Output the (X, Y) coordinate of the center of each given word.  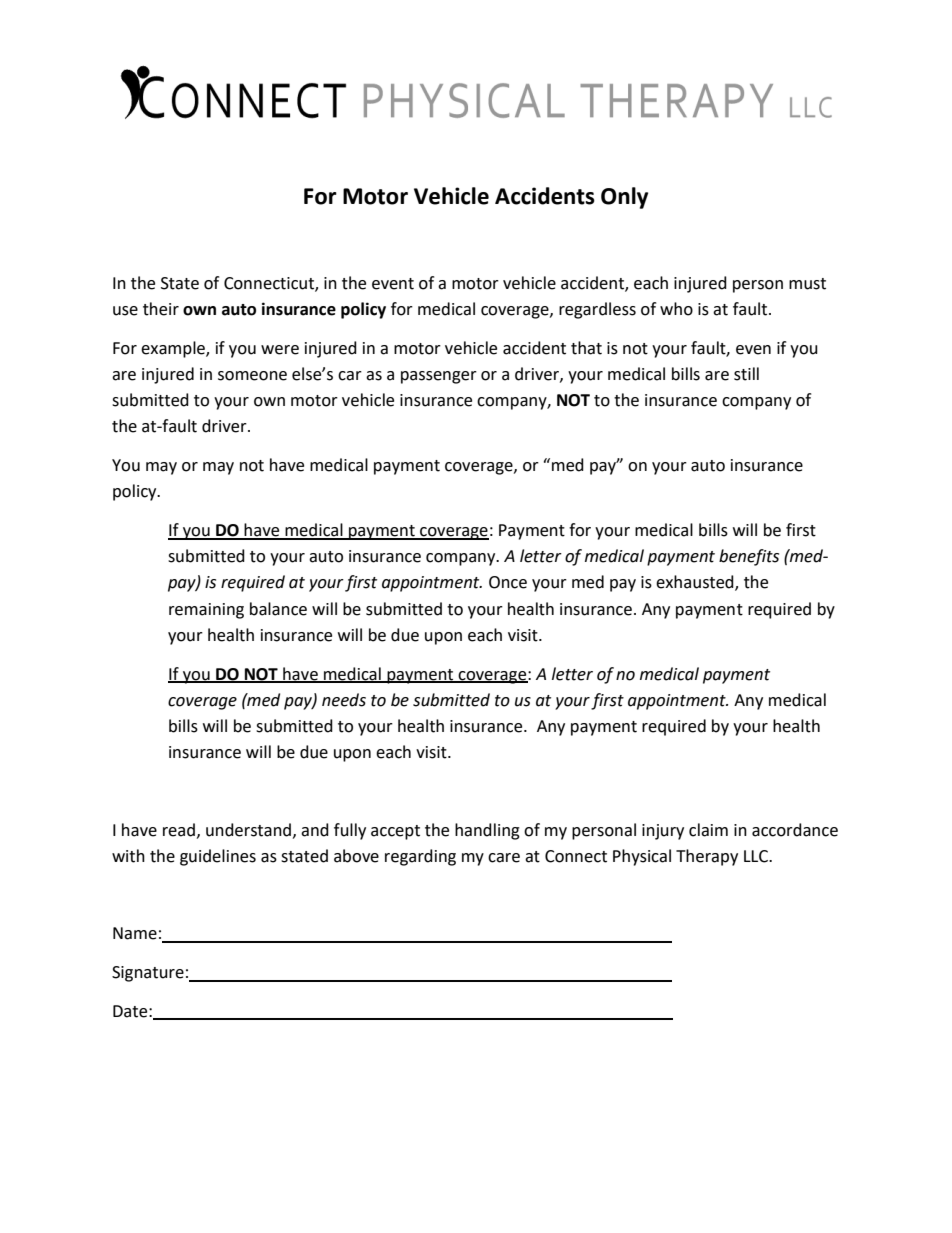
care (504, 858)
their (161, 309)
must (807, 284)
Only (624, 198)
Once (508, 582)
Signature (148, 974)
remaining (206, 611)
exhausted (696, 583)
